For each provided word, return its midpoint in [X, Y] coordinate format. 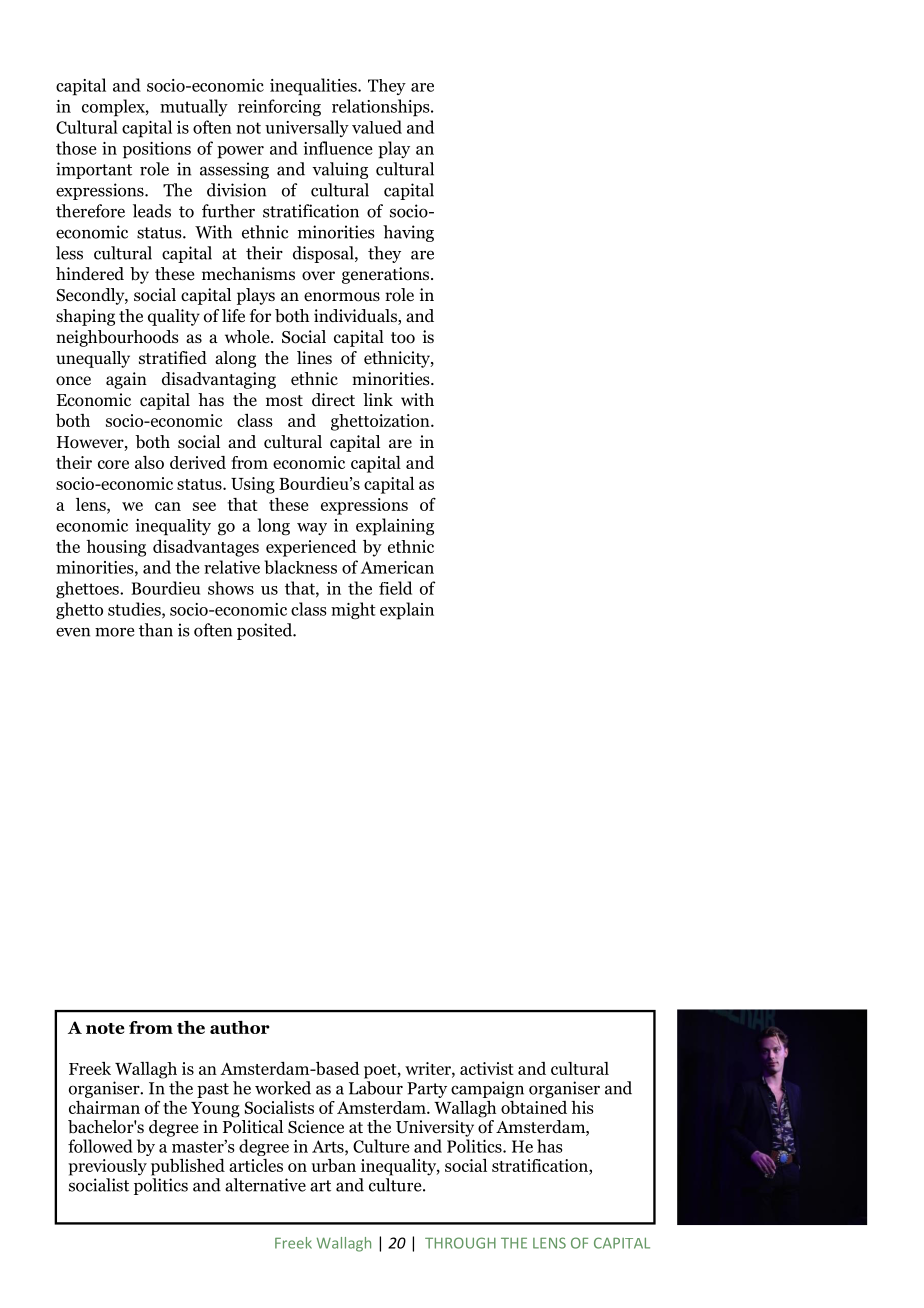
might [353, 611]
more [115, 632]
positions [157, 150]
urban [334, 1165]
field [395, 588]
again [126, 380]
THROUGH [460, 1243]
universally [307, 128]
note [105, 1028]
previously [107, 1167]
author [240, 1027]
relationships [382, 108]
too [403, 338]
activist [487, 1068]
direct [333, 400]
